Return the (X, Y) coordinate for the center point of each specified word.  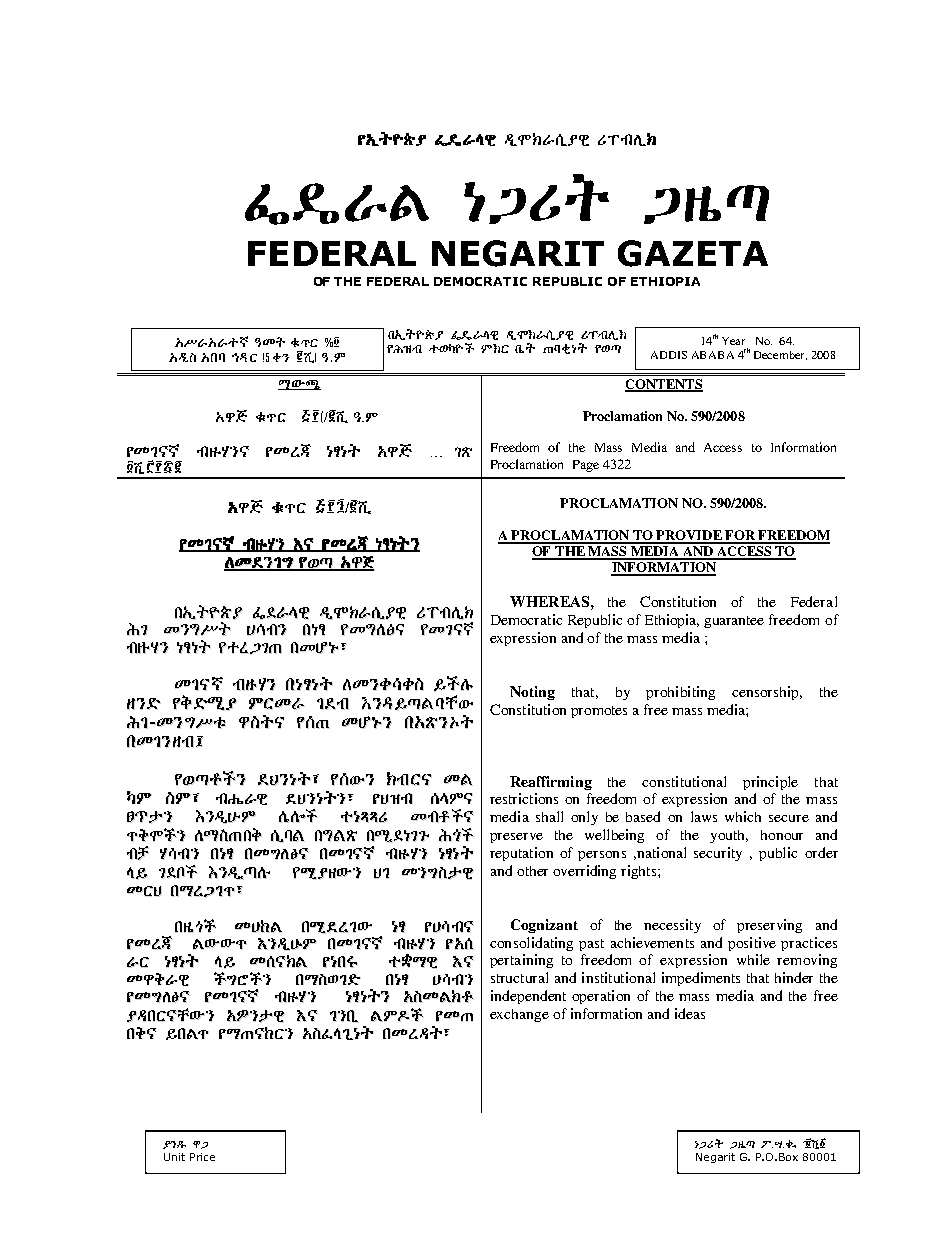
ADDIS (669, 355)
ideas (690, 1013)
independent (528, 997)
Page (586, 466)
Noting (532, 693)
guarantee (734, 622)
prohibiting (680, 693)
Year (733, 341)
